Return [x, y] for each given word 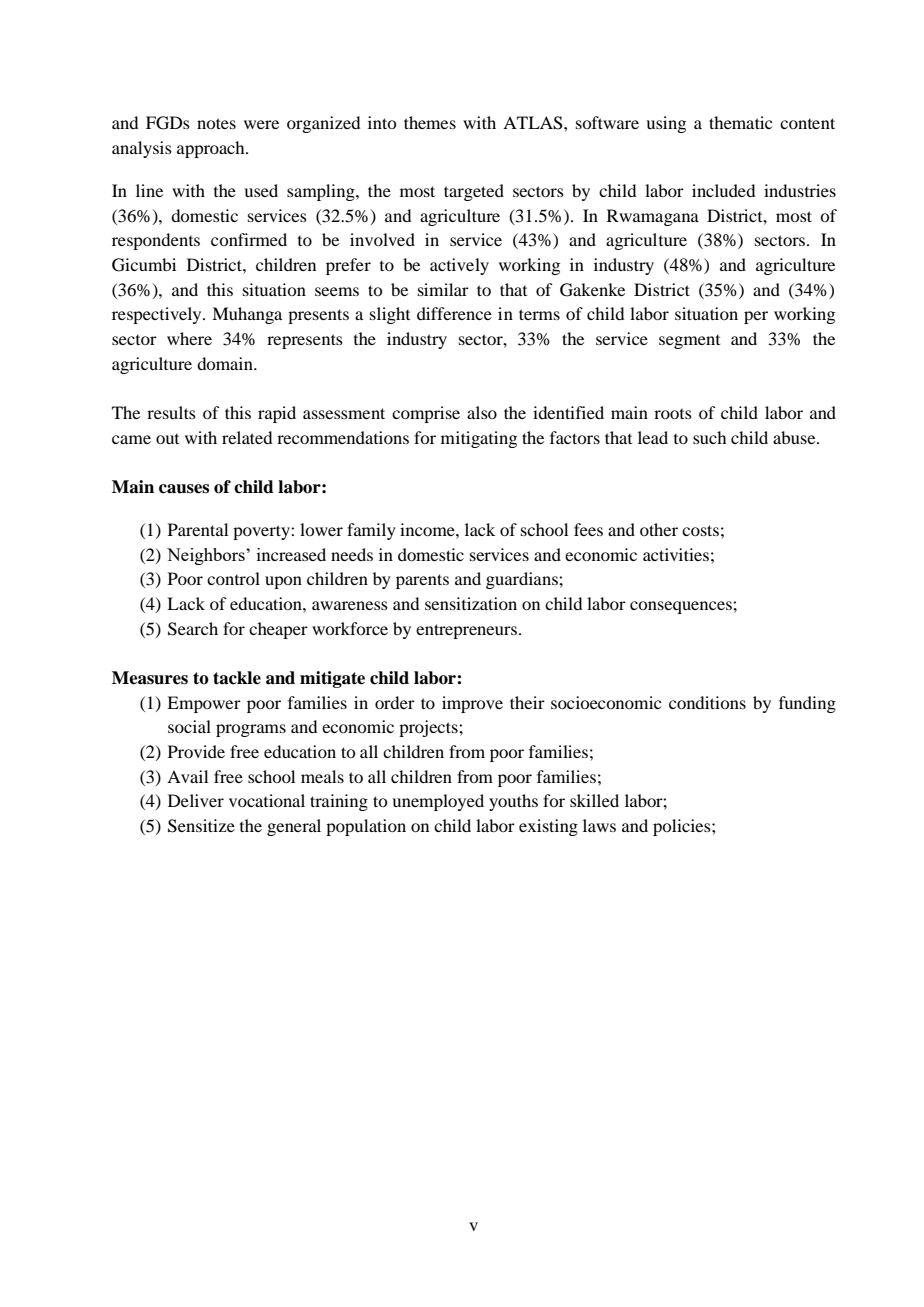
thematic [740, 122]
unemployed [438, 802]
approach [212, 149]
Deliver [196, 800]
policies [683, 827]
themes [430, 122]
